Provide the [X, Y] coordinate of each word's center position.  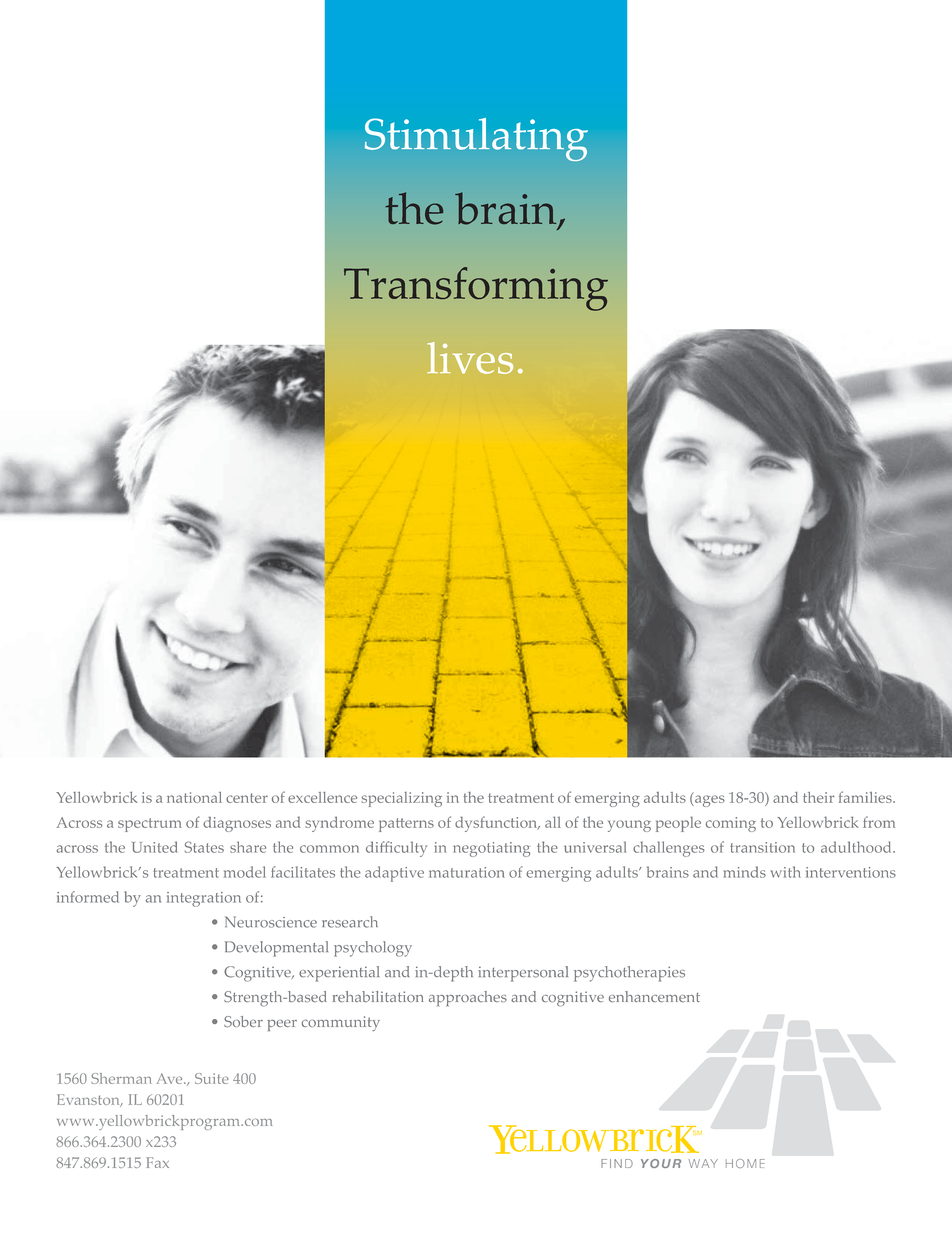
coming [731, 824]
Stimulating [476, 139]
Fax [157, 1162]
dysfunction [497, 824]
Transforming [476, 289]
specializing [402, 799]
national [194, 797]
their [818, 797]
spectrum [150, 825]
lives [470, 358]
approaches [468, 998]
